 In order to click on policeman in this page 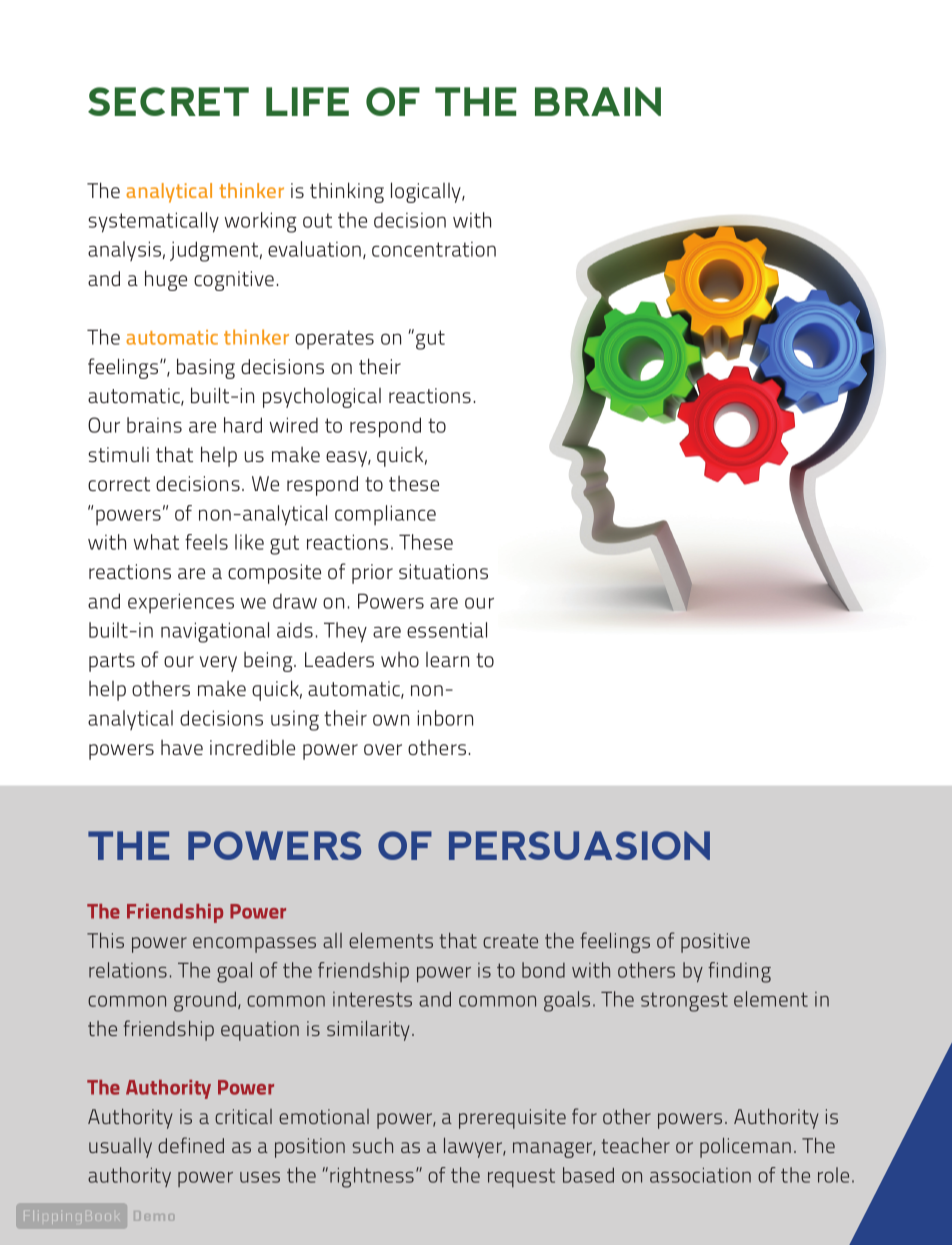, I will do `click(745, 1147)`.
